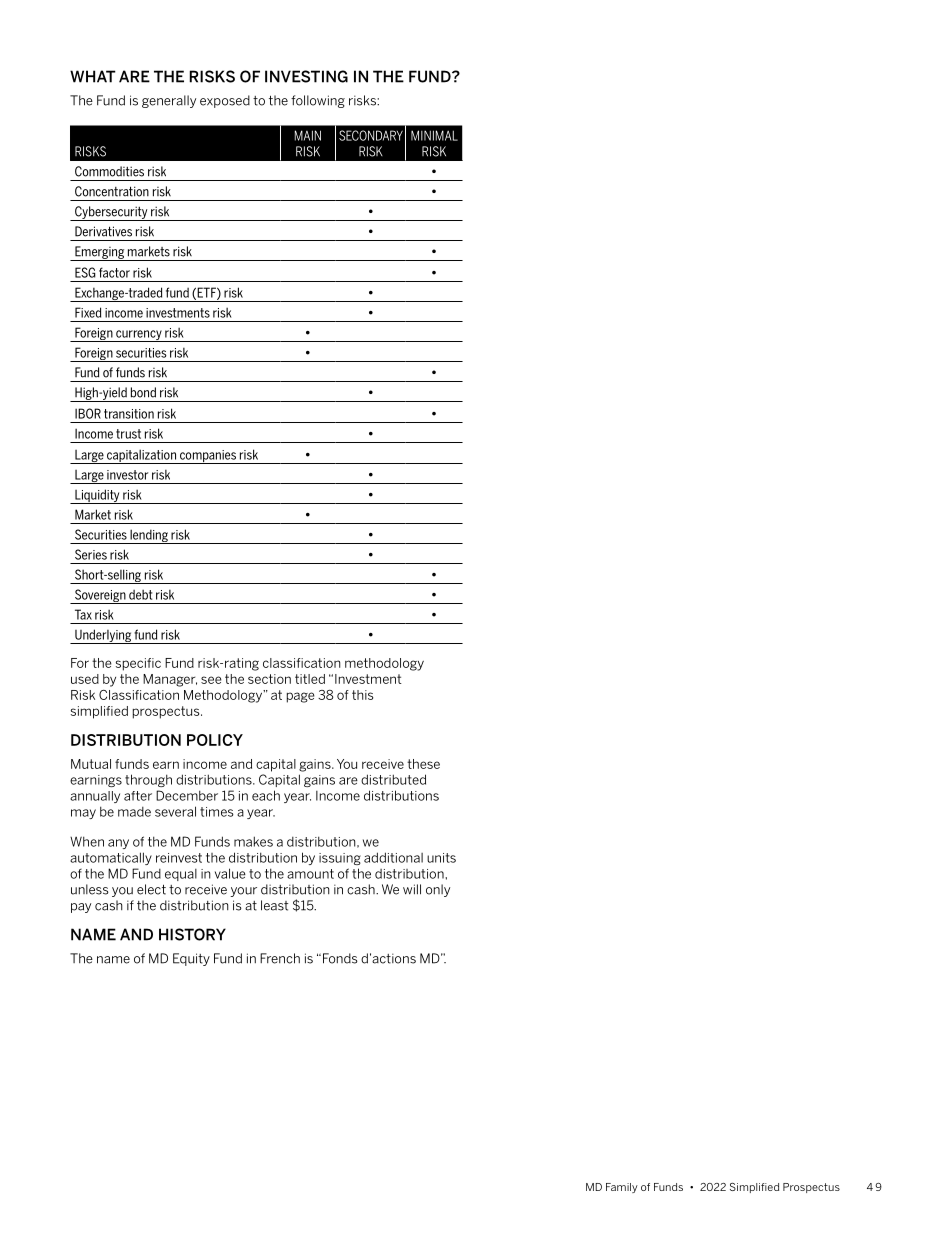 The width and height of the screenshot is (952, 1233). What do you see at coordinates (393, 779) in the screenshot?
I see `distributed` at bounding box center [393, 779].
